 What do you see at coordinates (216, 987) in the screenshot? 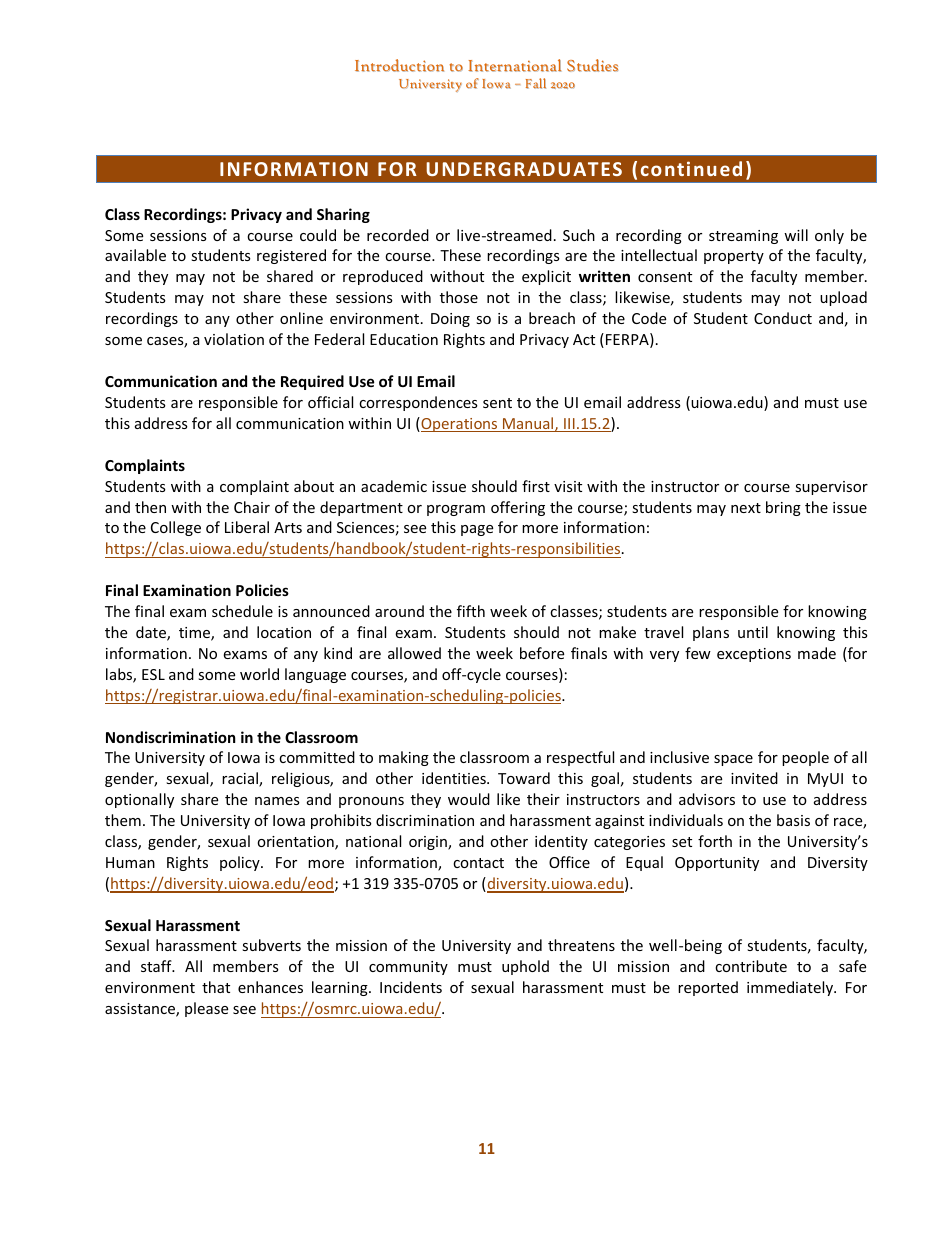
I see `that` at bounding box center [216, 987].
